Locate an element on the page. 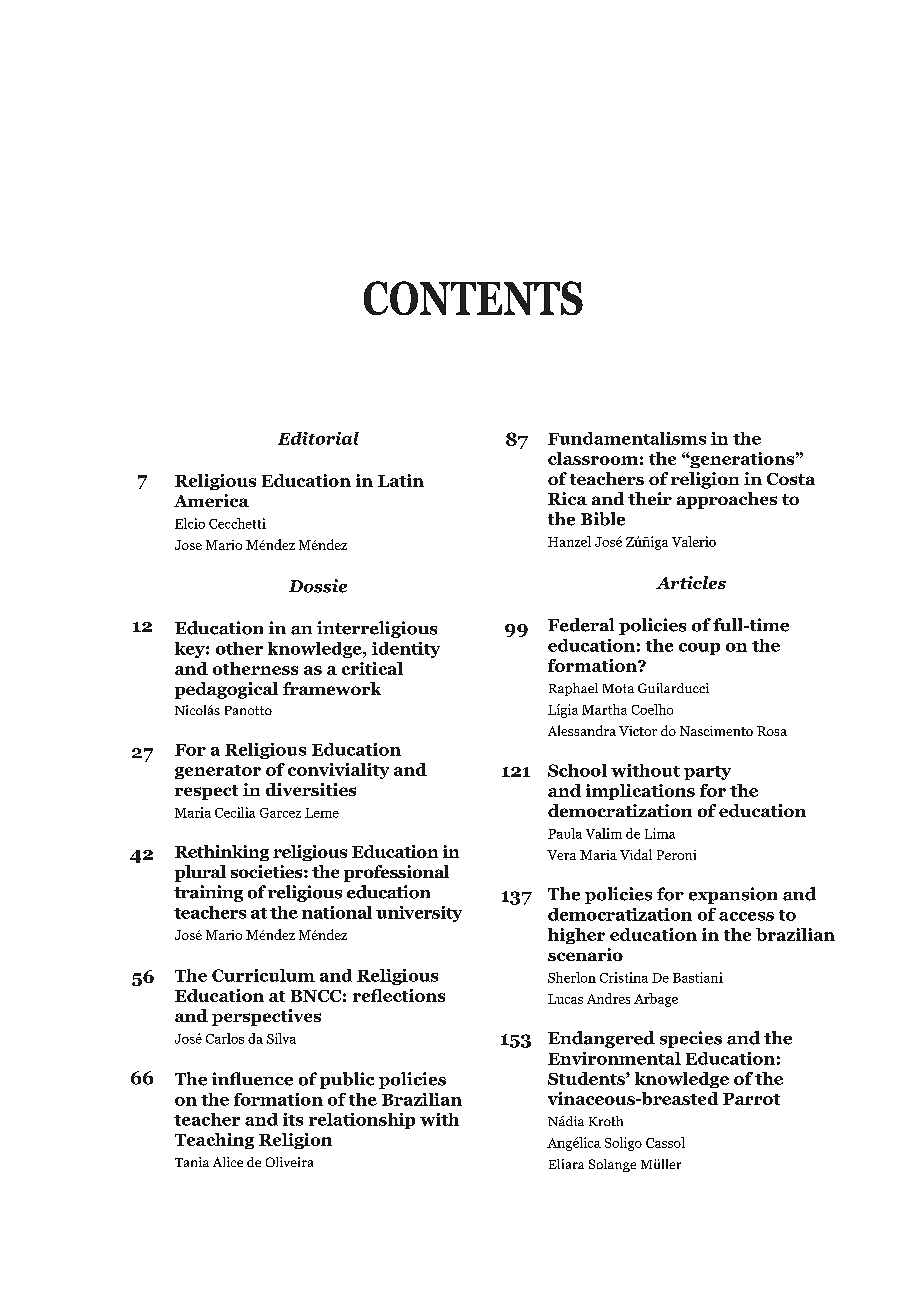 This document has height=1308, width=924. access is located at coordinates (746, 916).
